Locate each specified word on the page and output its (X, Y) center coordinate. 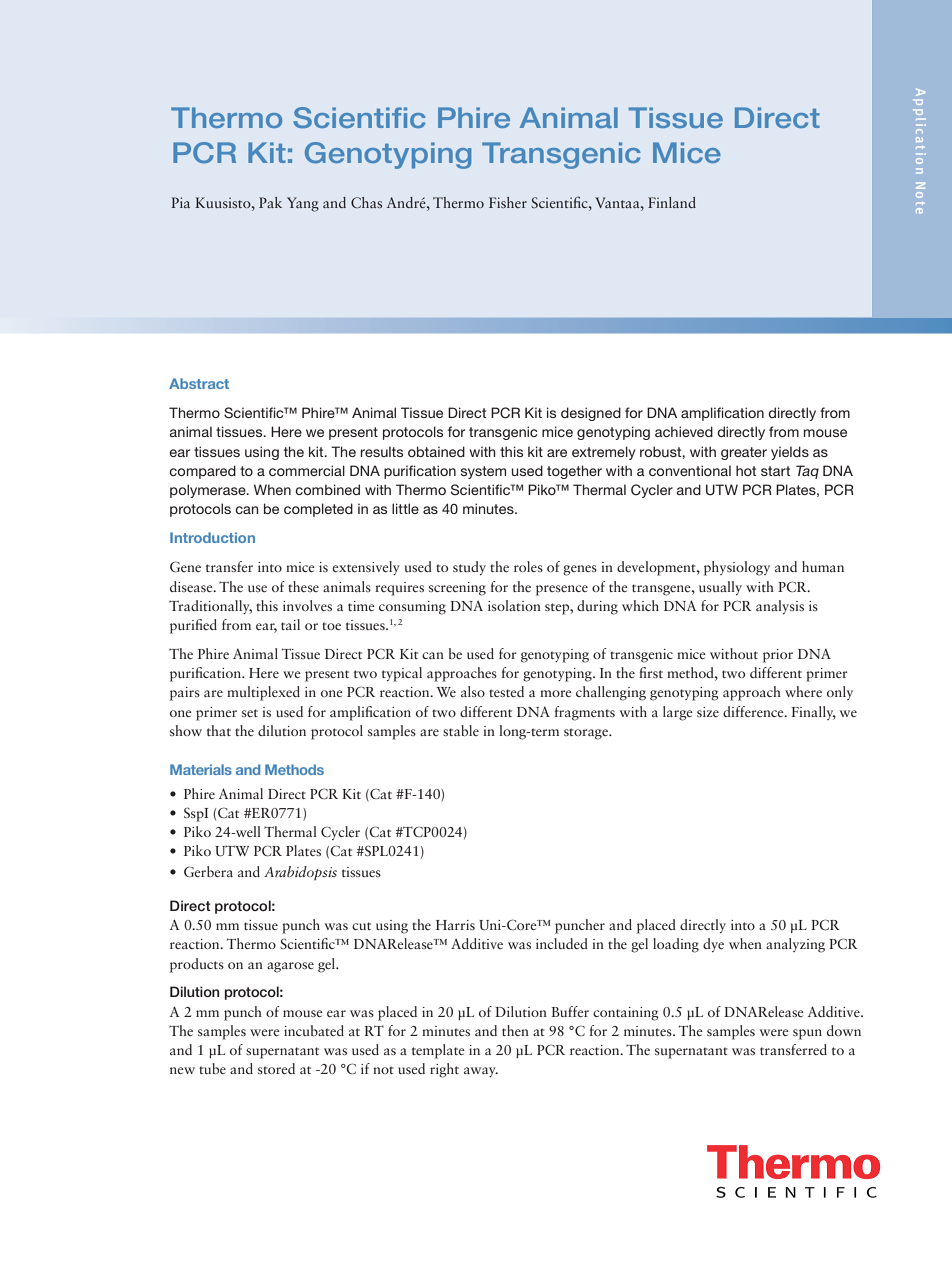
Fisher (508, 202)
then (515, 1030)
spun (807, 1034)
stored (276, 1068)
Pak (270, 202)
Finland (672, 202)
